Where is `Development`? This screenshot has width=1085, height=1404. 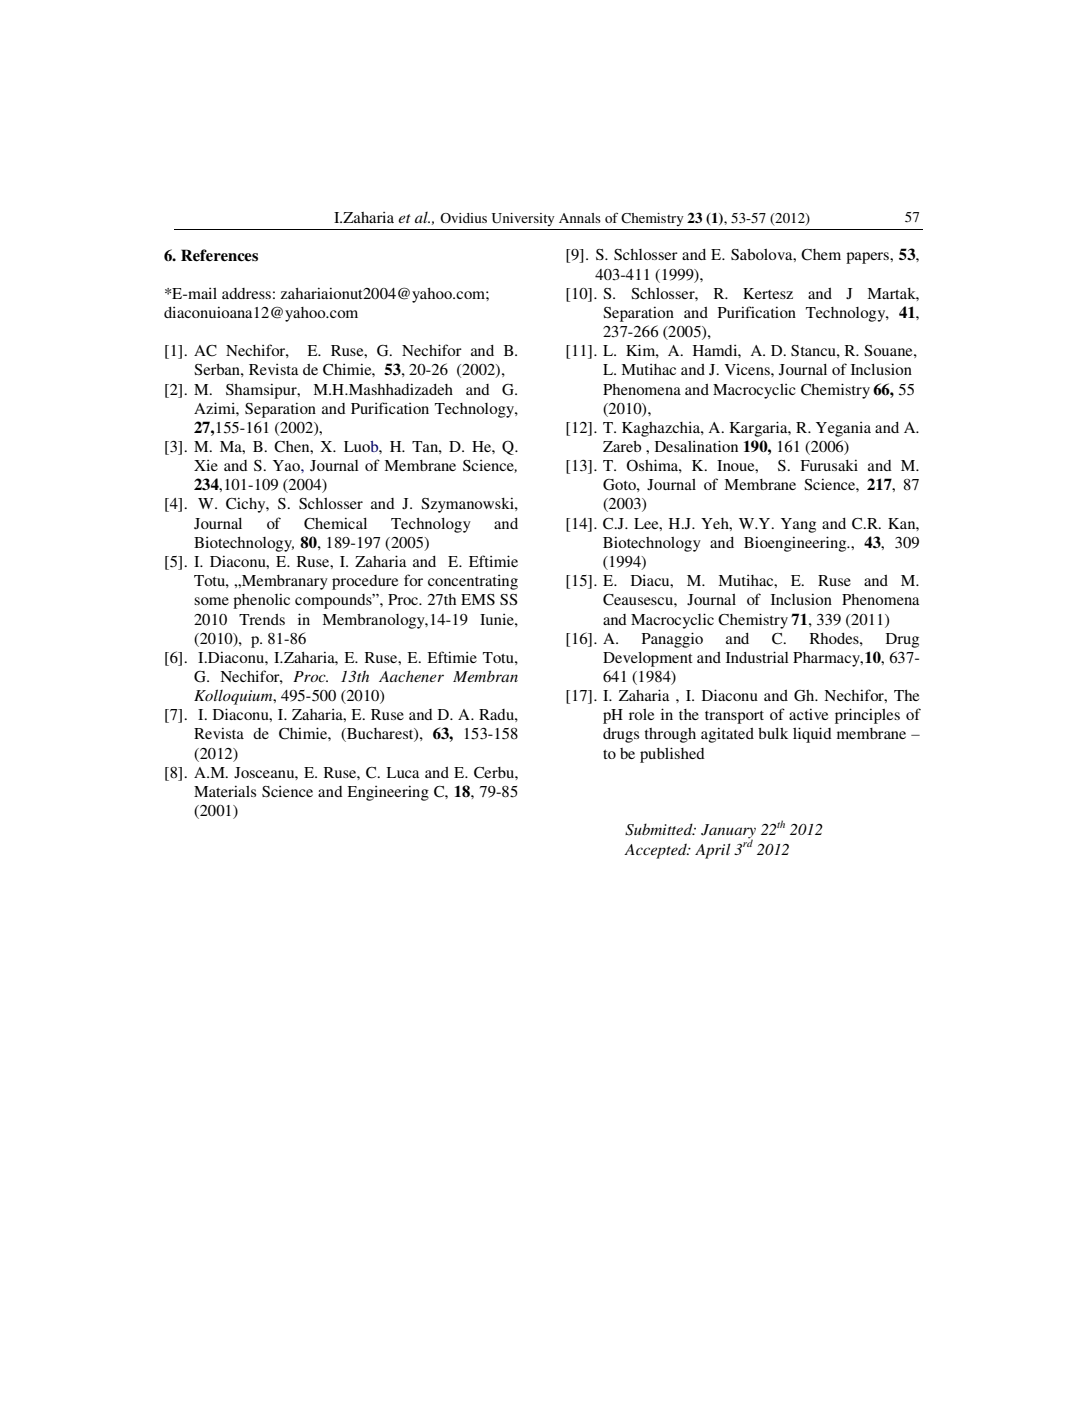
Development is located at coordinates (648, 659).
